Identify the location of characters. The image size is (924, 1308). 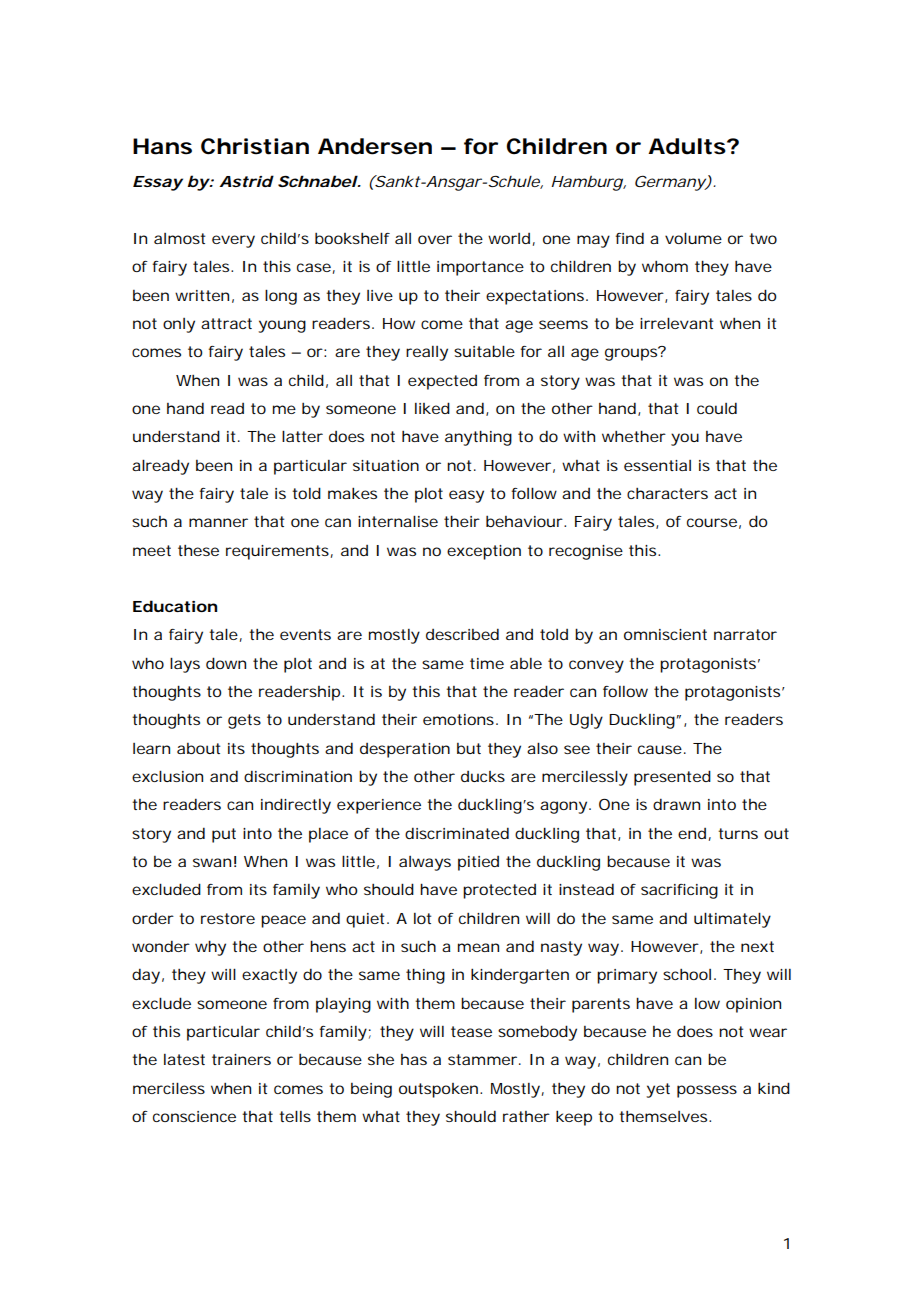
(667, 493).
